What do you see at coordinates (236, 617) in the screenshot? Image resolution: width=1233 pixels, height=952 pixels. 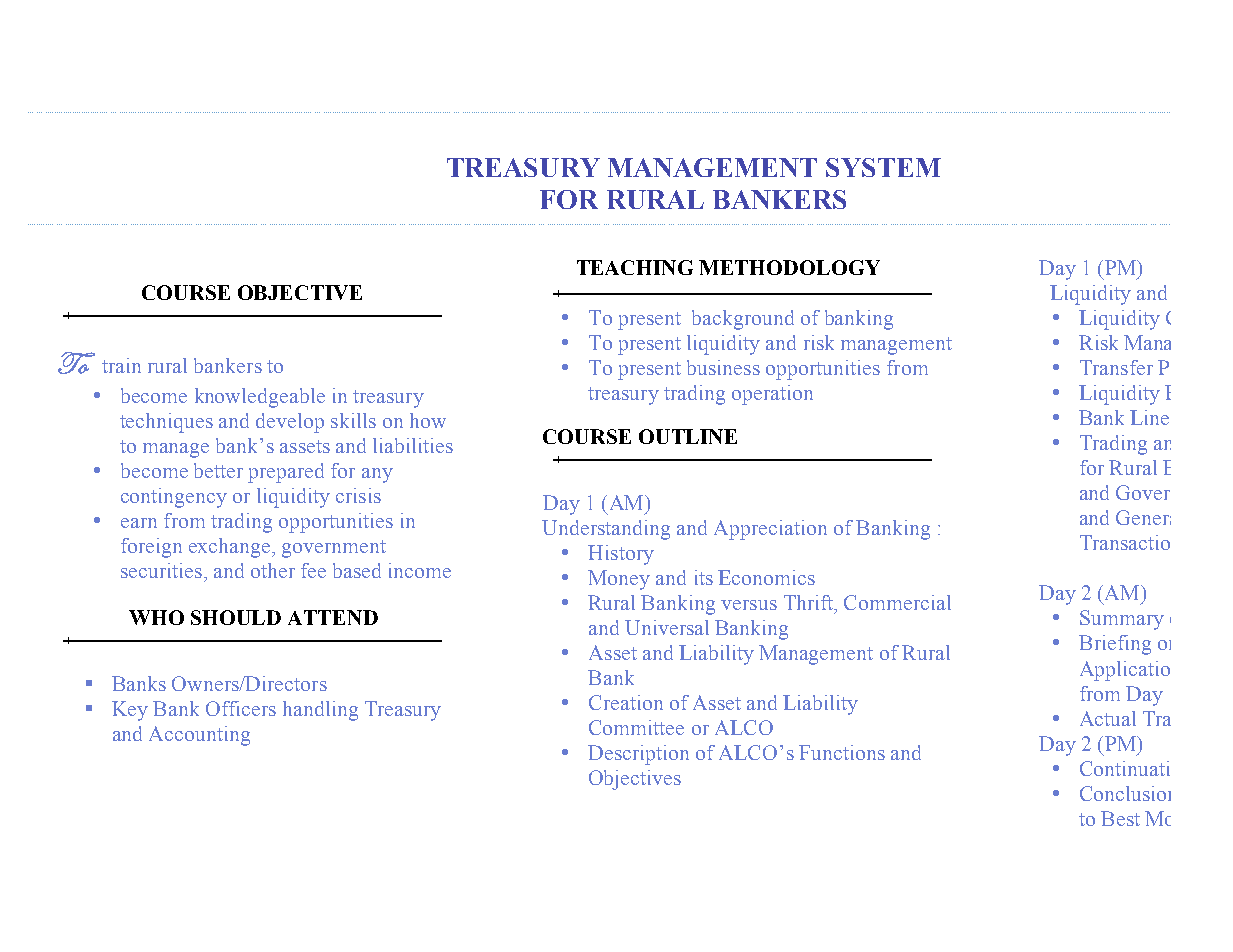 I see `SHOULD` at bounding box center [236, 617].
